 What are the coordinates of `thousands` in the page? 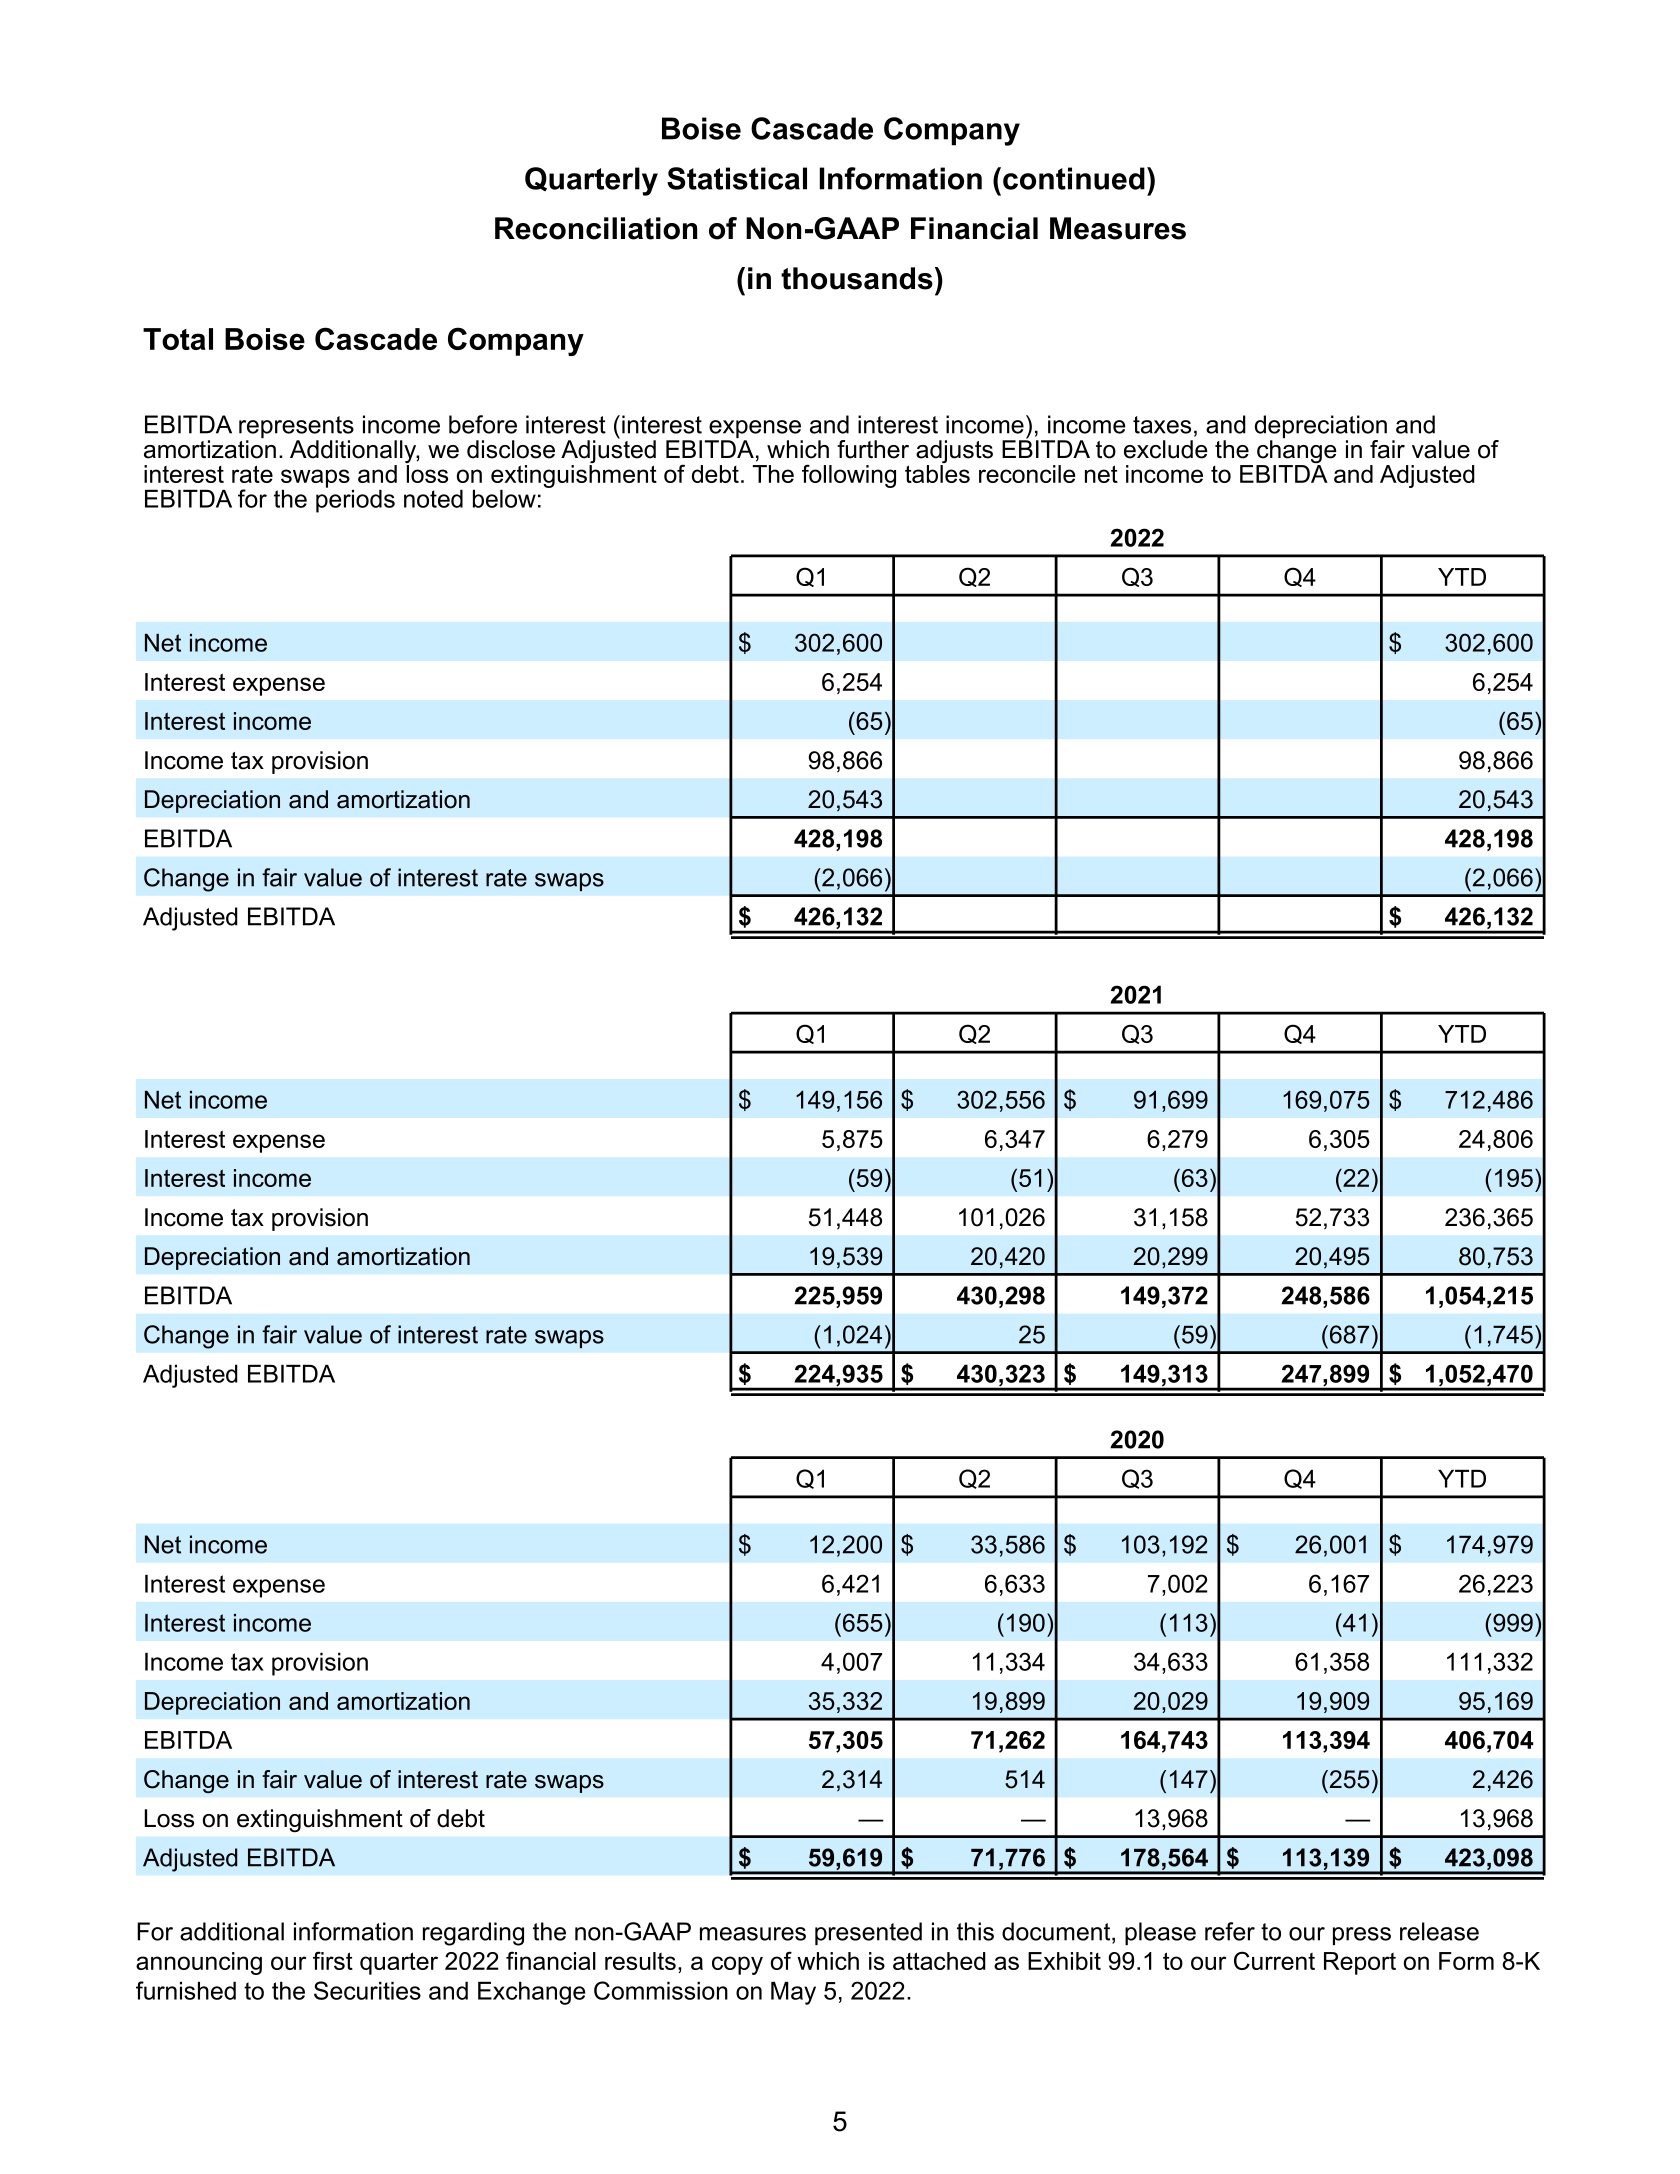 It's located at (857, 278).
